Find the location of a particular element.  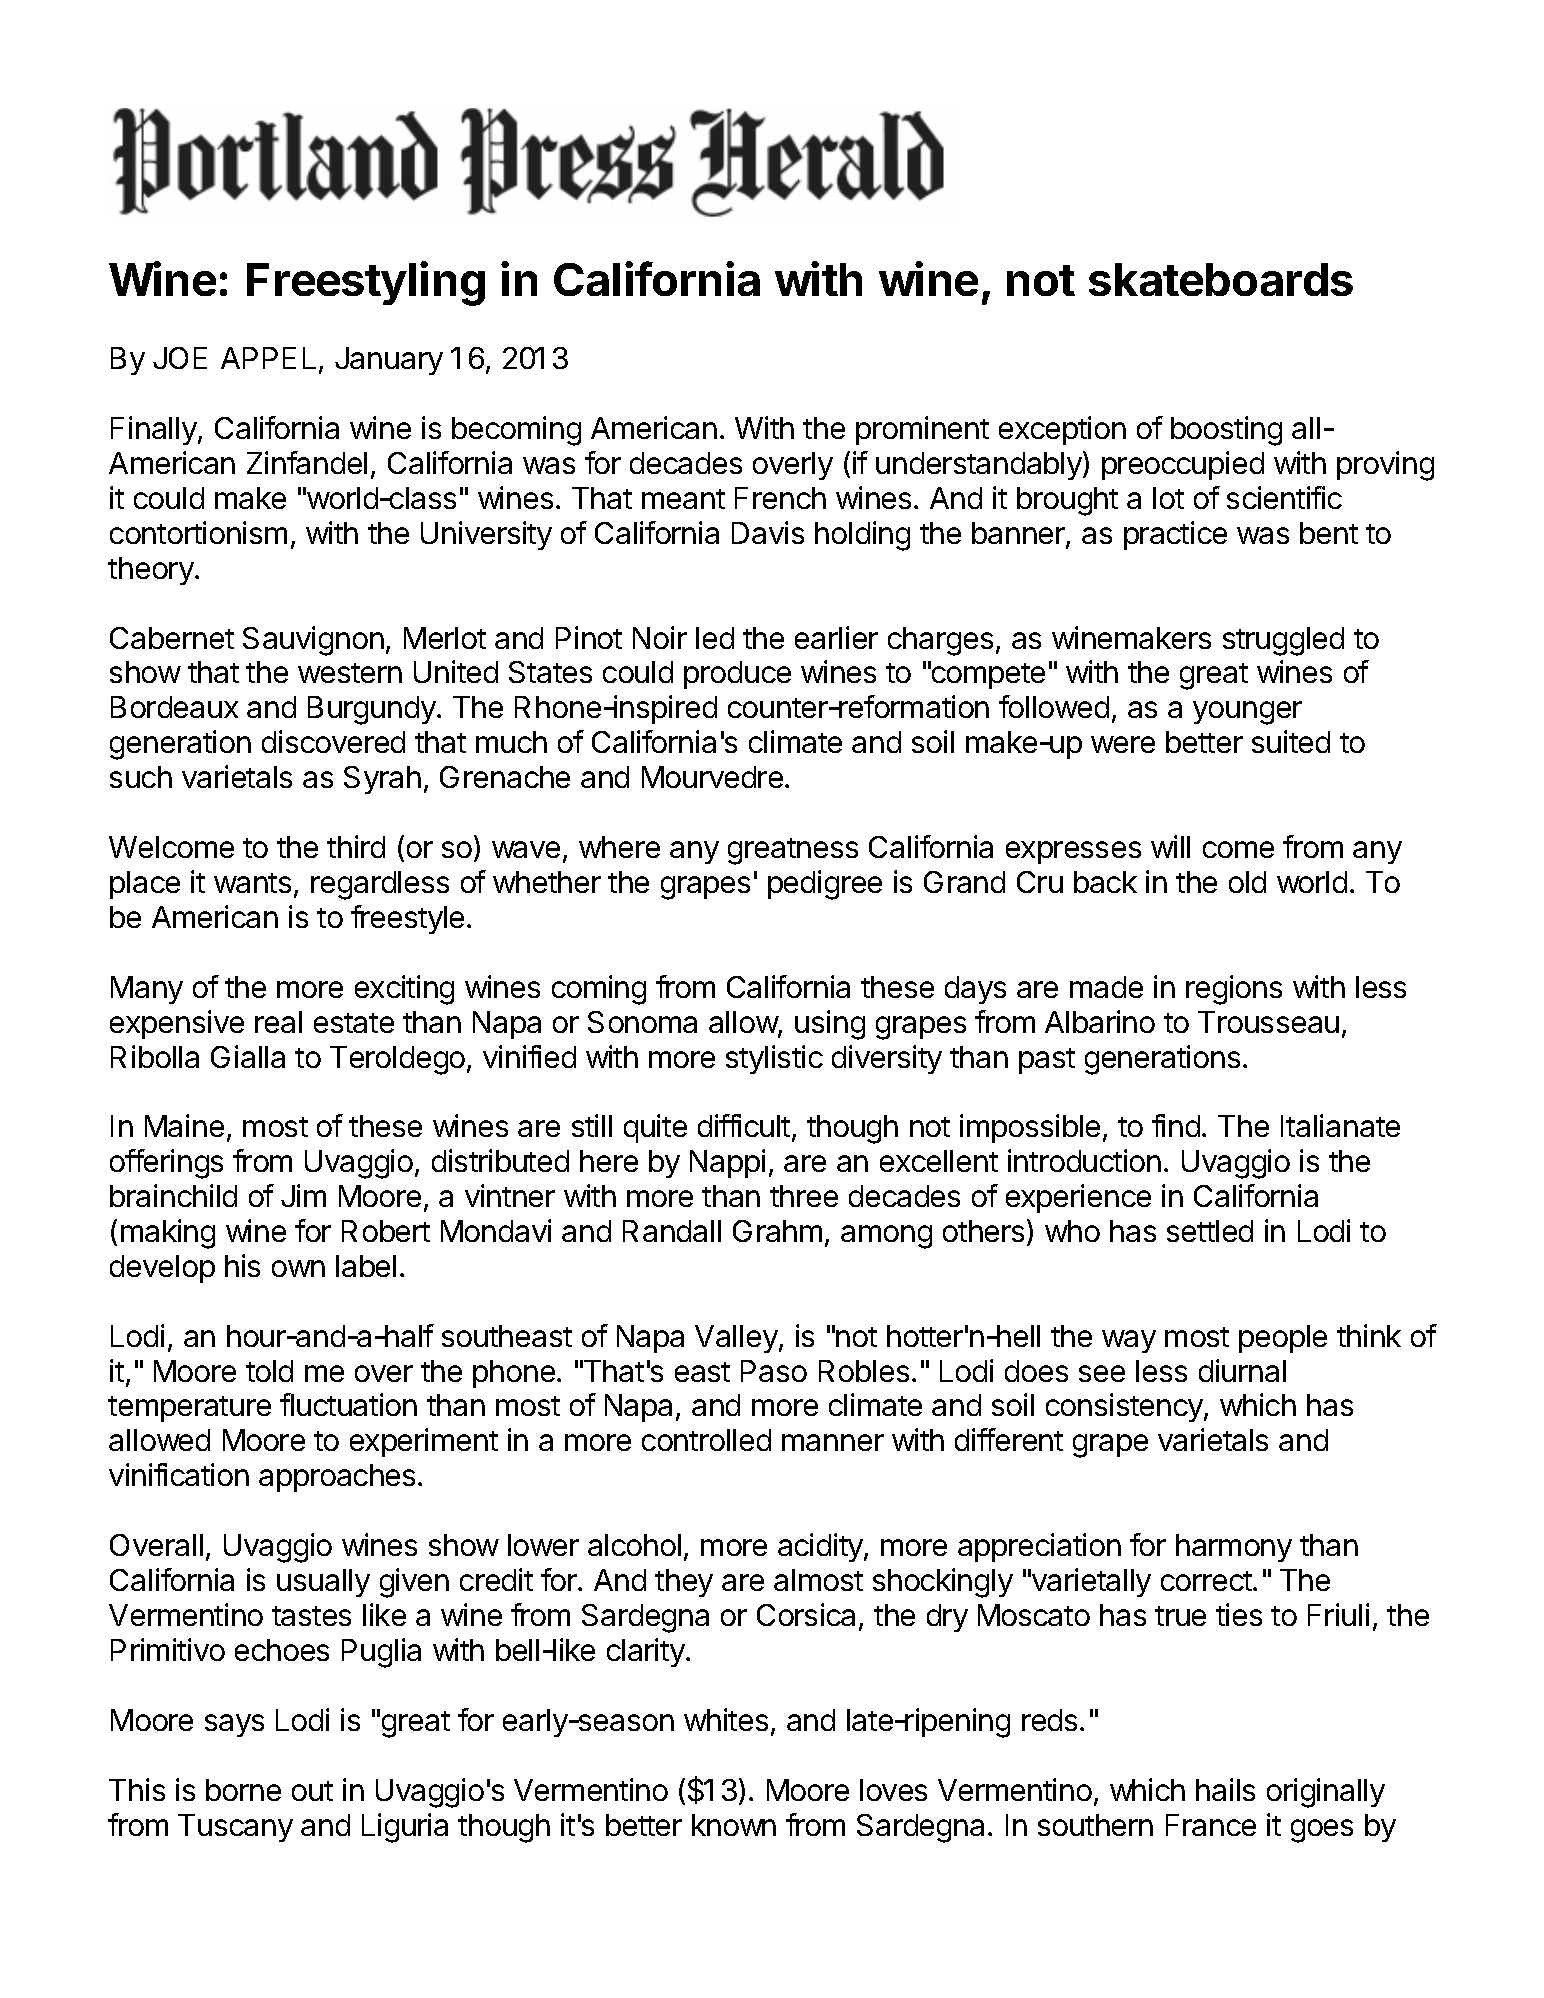

French is located at coordinates (780, 498).
